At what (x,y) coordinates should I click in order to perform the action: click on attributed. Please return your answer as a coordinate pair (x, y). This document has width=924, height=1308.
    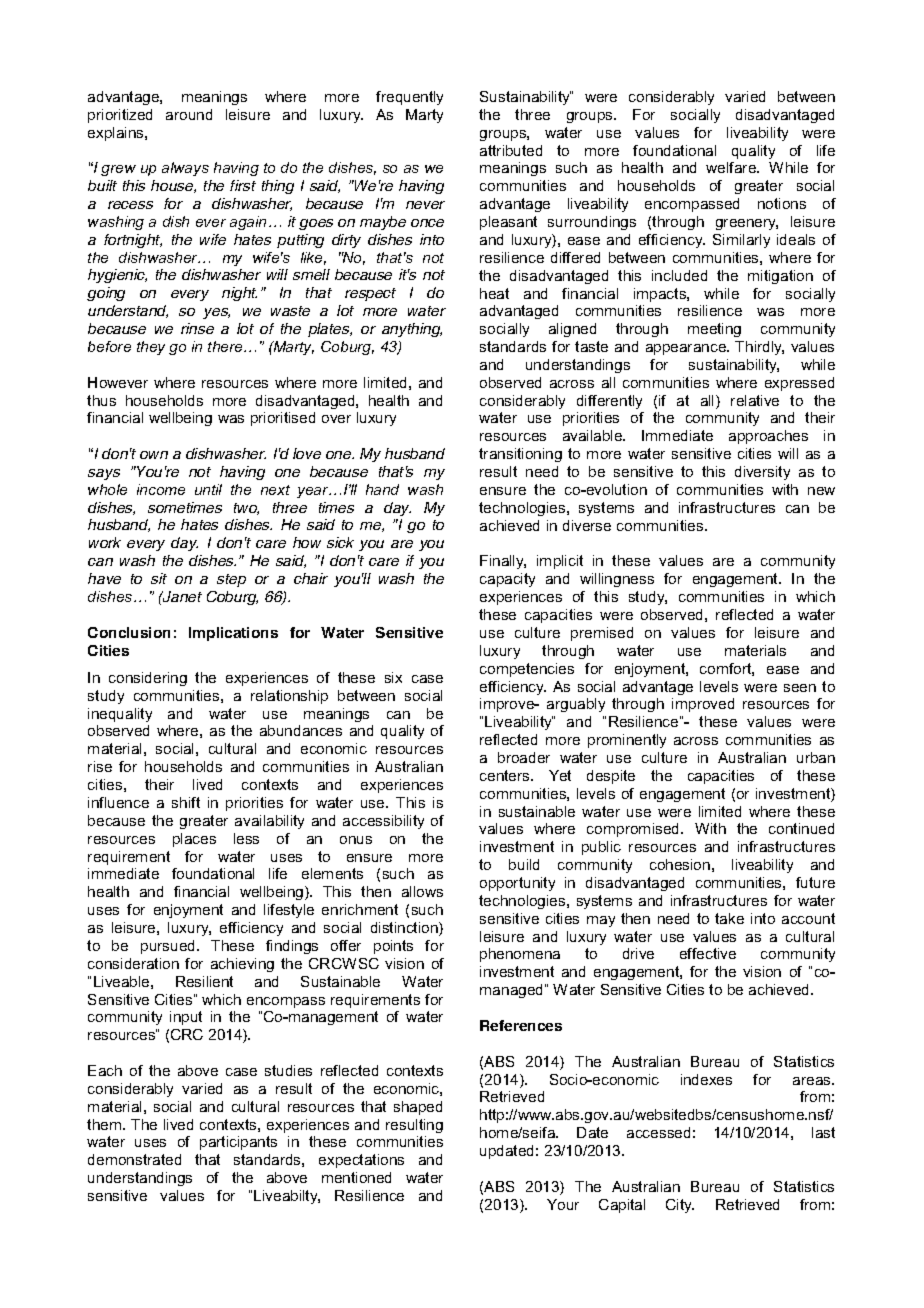
    Looking at the image, I should click on (511, 150).
